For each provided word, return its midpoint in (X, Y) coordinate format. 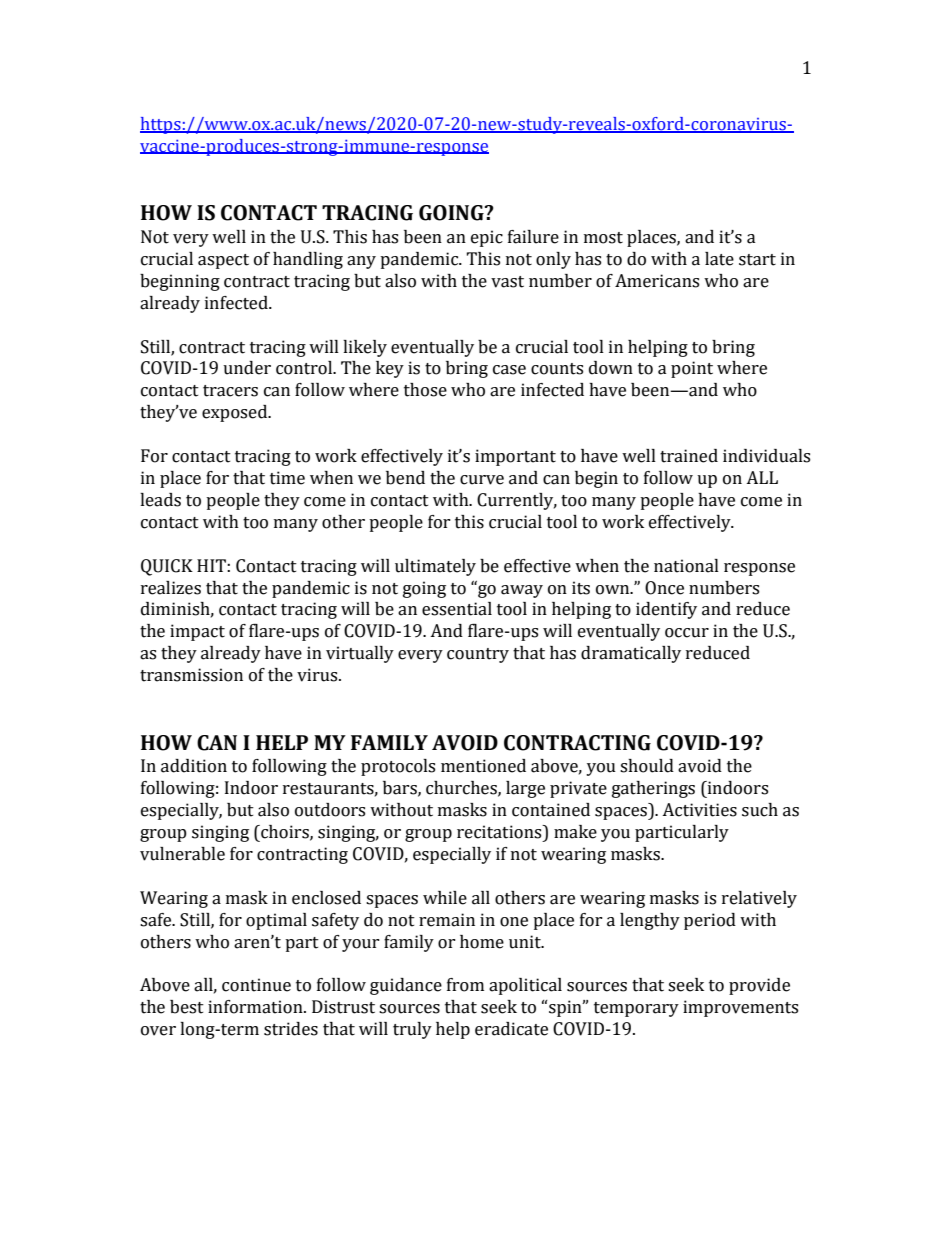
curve (482, 480)
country (478, 655)
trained (689, 456)
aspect (223, 261)
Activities (699, 810)
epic (487, 238)
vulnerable (182, 854)
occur (687, 633)
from (465, 985)
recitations (500, 832)
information (256, 1007)
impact (197, 632)
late (719, 259)
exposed (236, 413)
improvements (740, 1008)
